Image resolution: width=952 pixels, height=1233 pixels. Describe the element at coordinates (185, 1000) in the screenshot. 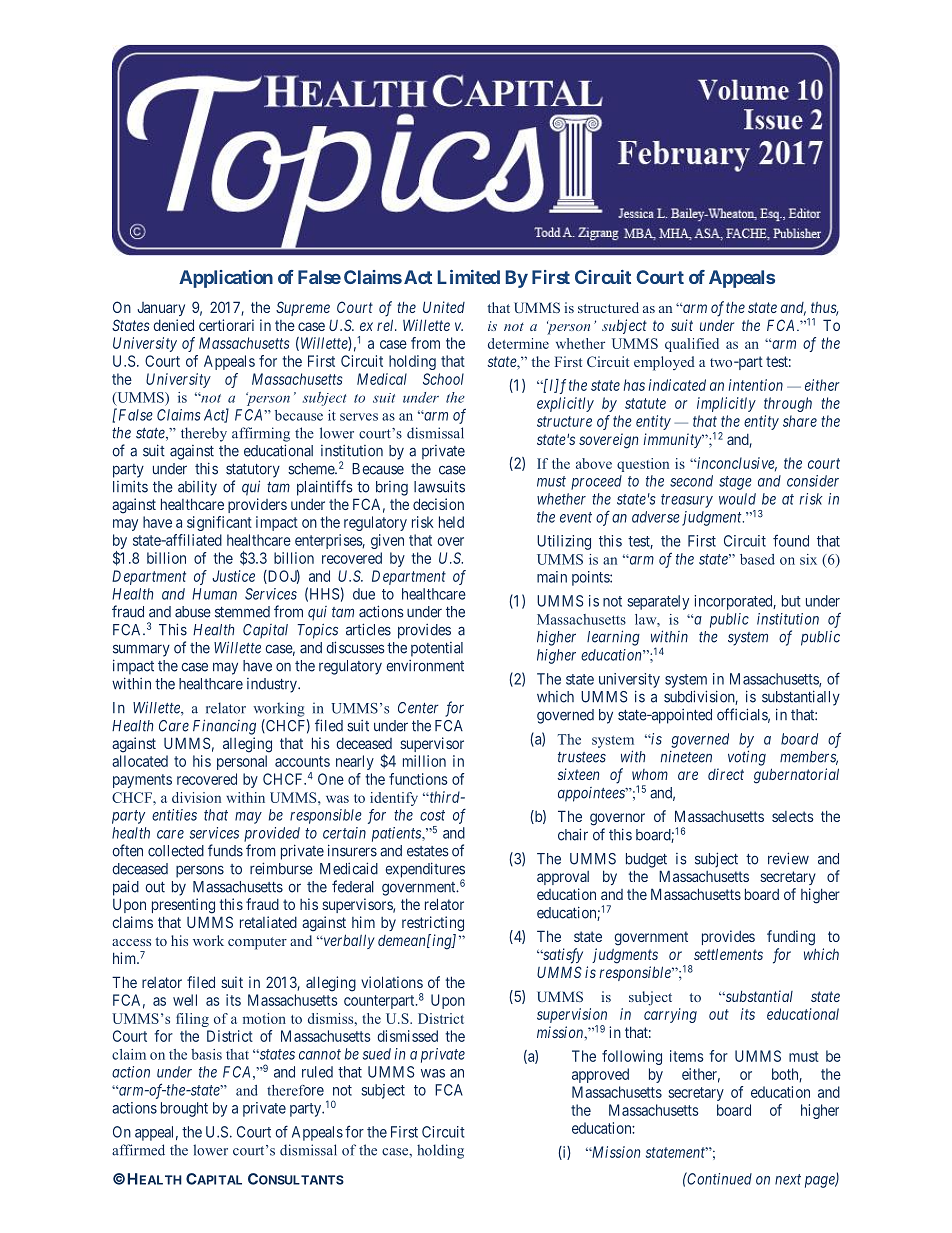

I see `well` at that location.
